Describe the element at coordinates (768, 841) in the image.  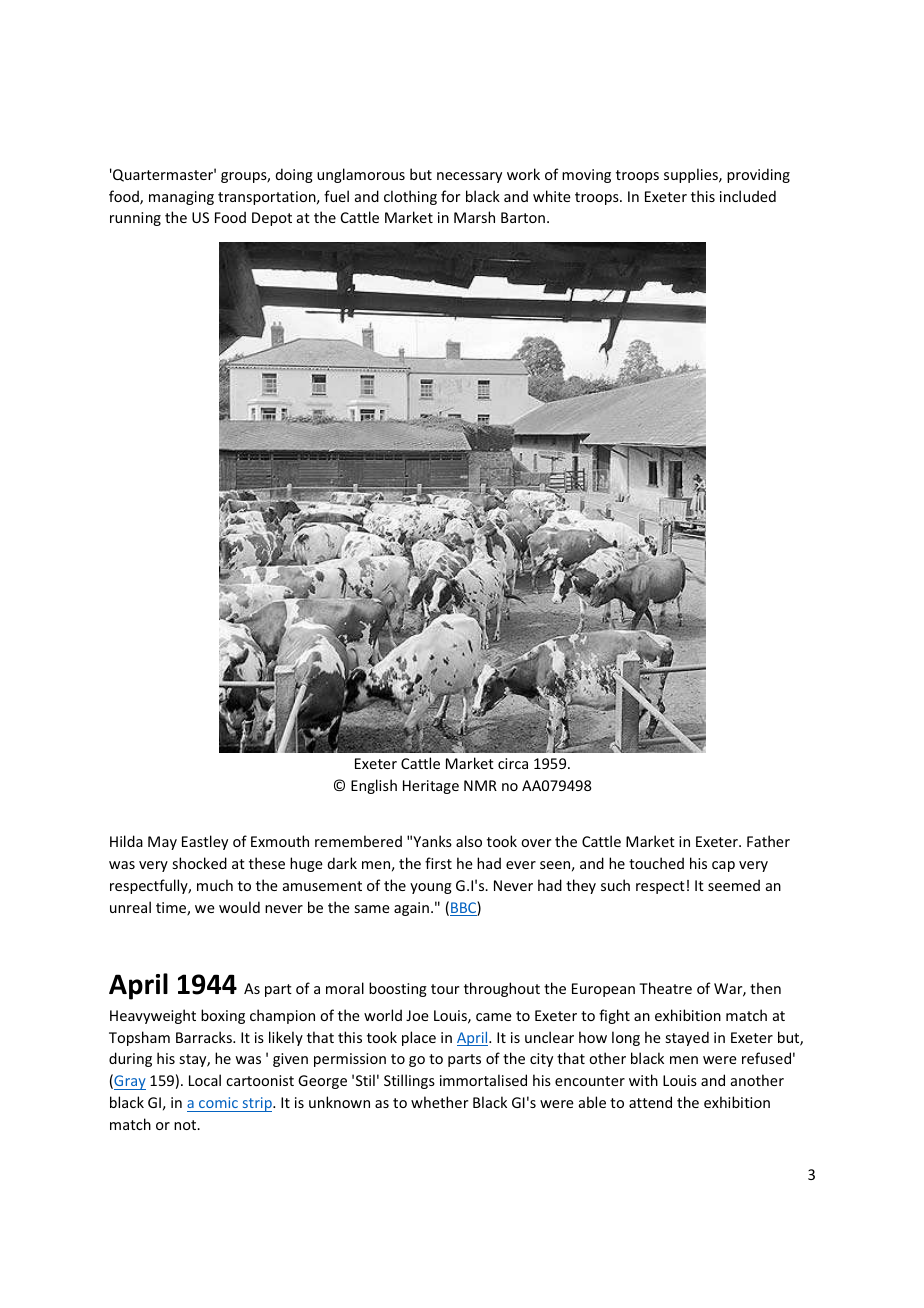
I see `Father` at that location.
